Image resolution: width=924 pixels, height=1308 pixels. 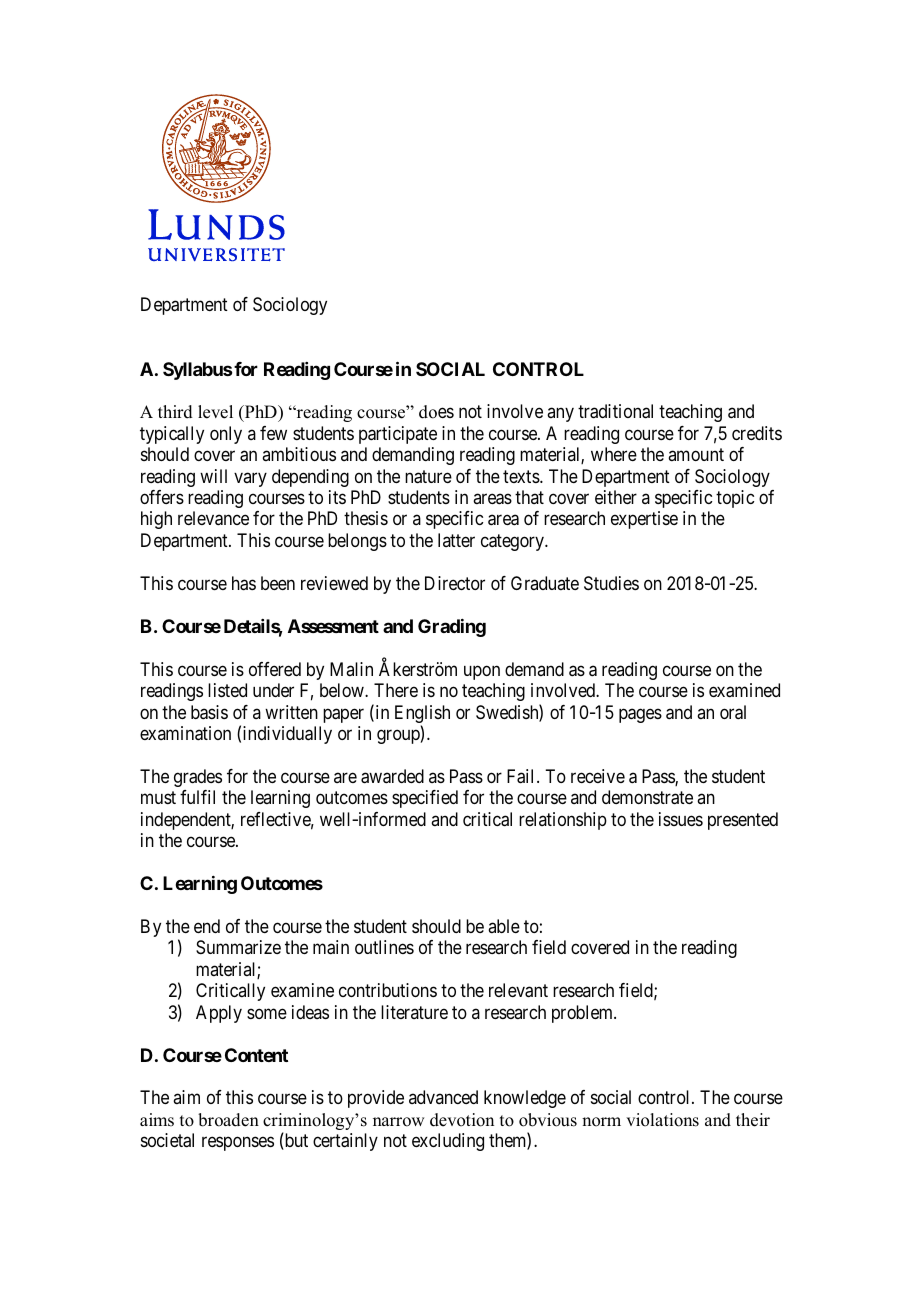 I want to click on Grading, so click(x=452, y=628).
